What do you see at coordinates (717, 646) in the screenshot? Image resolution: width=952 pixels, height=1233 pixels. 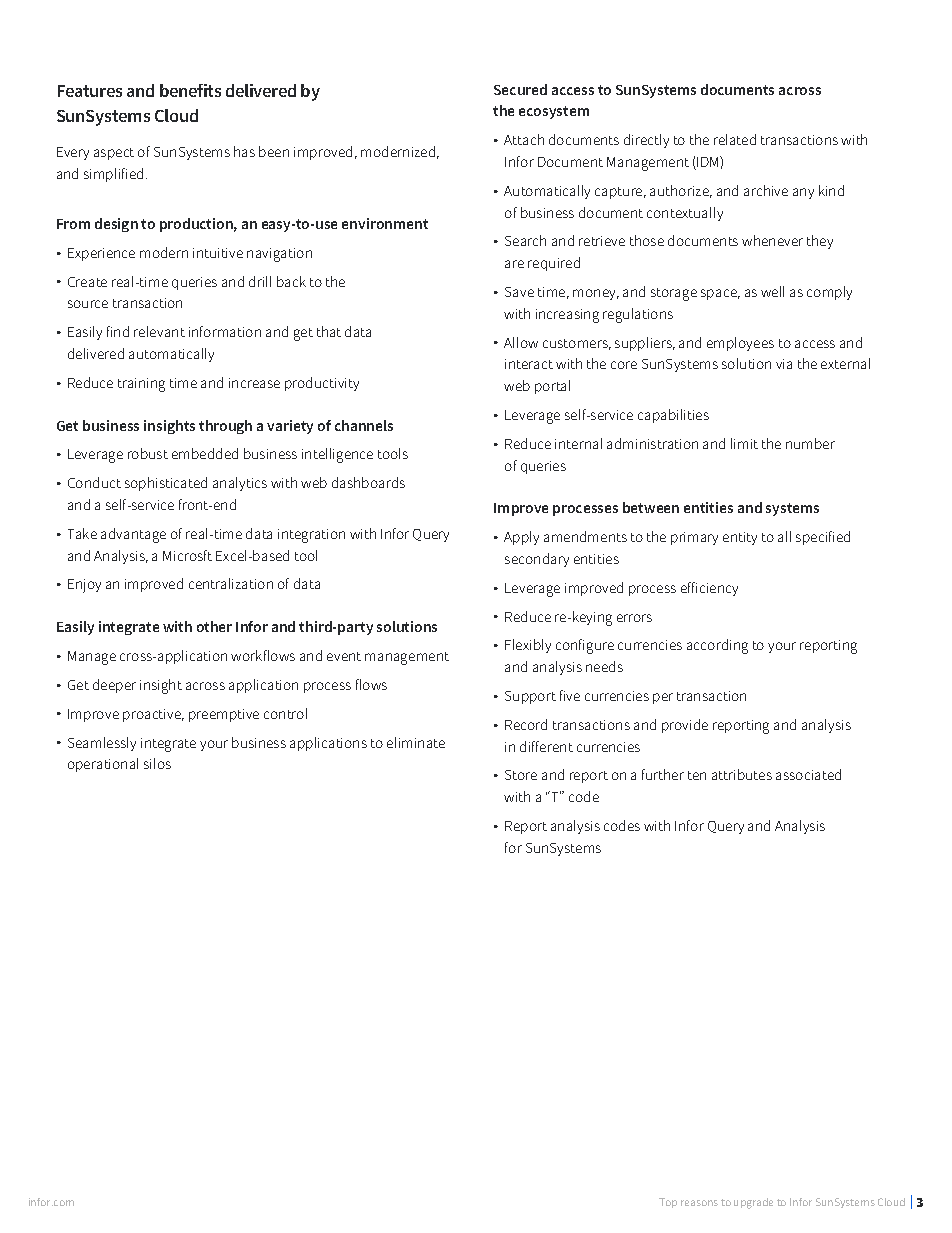 I see `according` at bounding box center [717, 646].
